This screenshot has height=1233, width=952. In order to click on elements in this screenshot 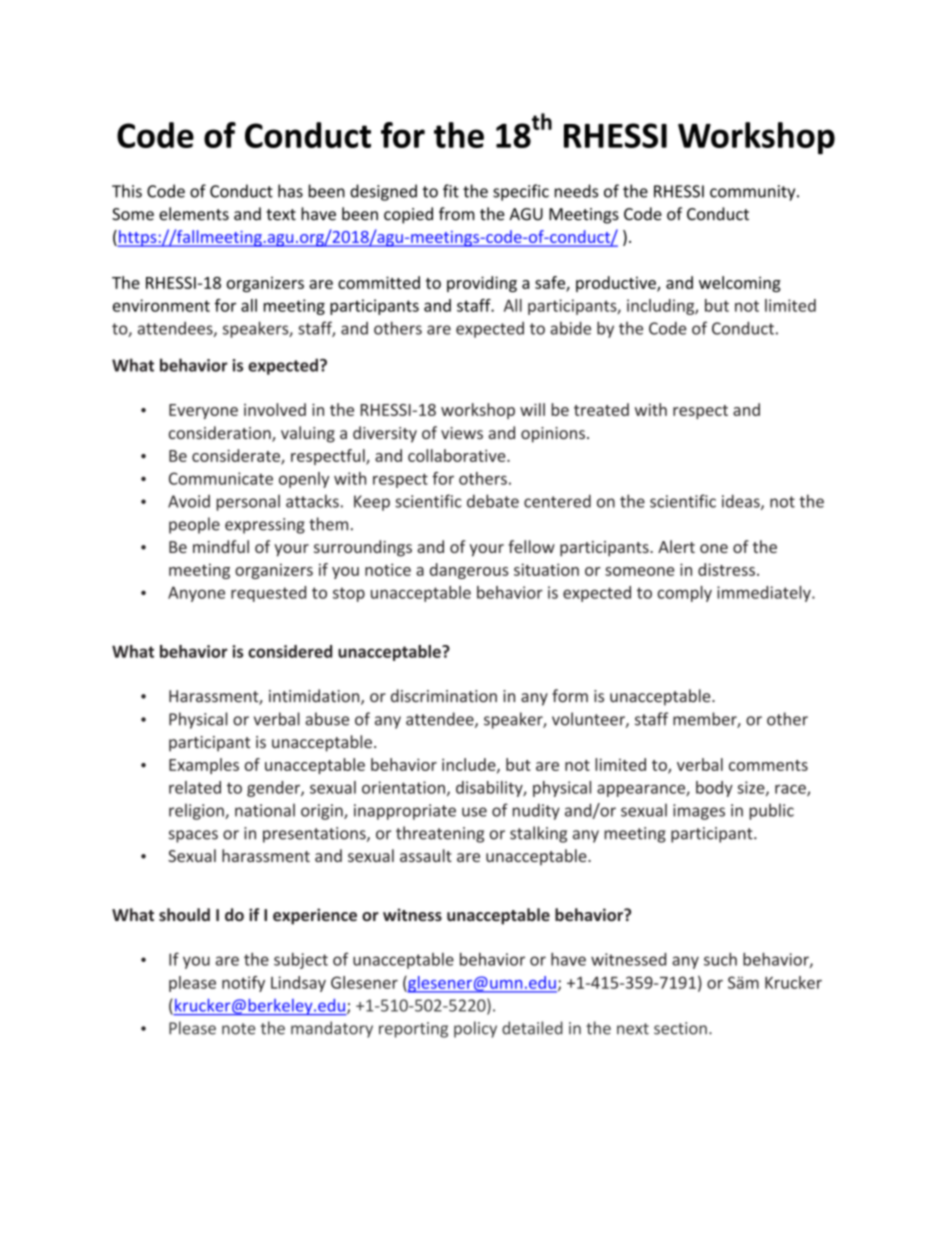, I will do `click(194, 214)`.
